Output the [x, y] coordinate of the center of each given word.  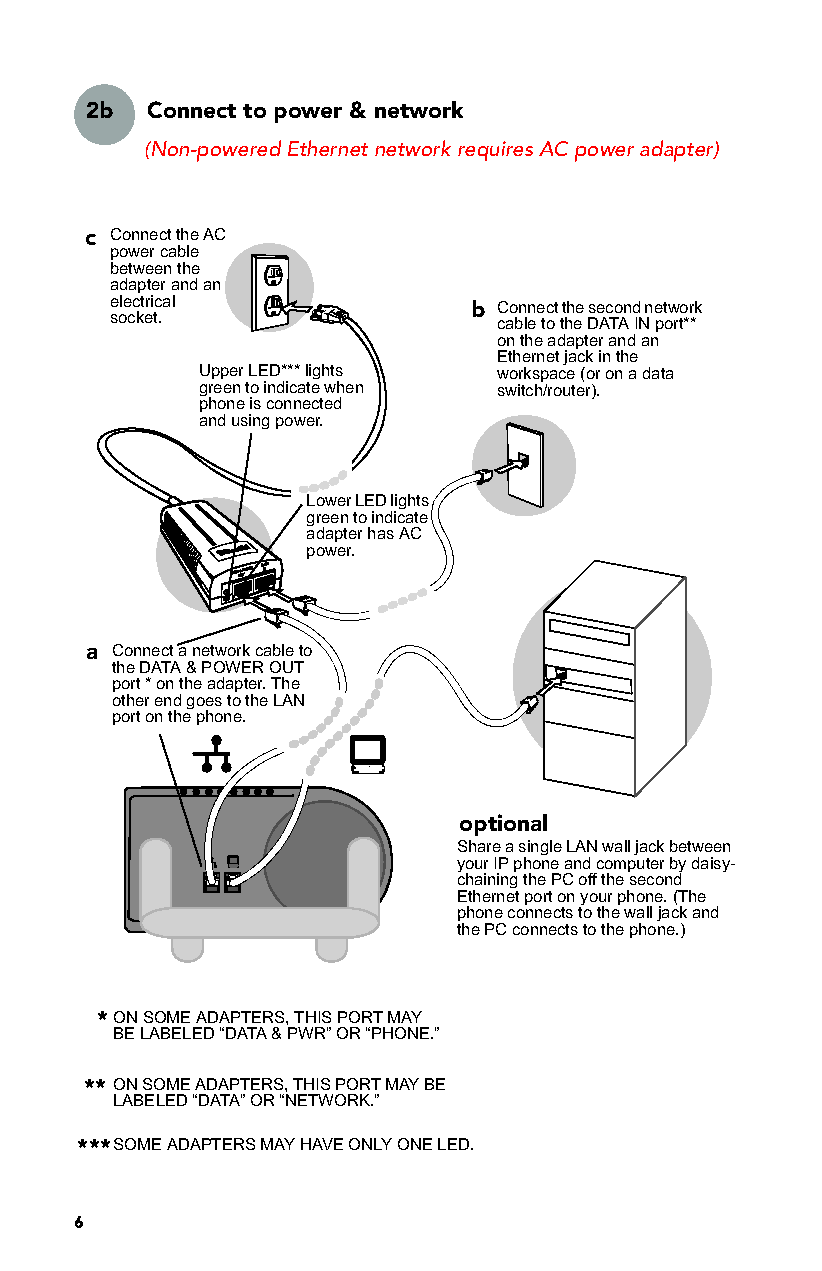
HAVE [322, 1144]
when [343, 387]
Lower [329, 500]
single [540, 849]
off [588, 879]
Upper [221, 371]
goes [204, 704]
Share [479, 846]
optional [503, 825]
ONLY [370, 1144]
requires [495, 151]
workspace [536, 376]
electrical [143, 301]
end [168, 700]
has [381, 533]
